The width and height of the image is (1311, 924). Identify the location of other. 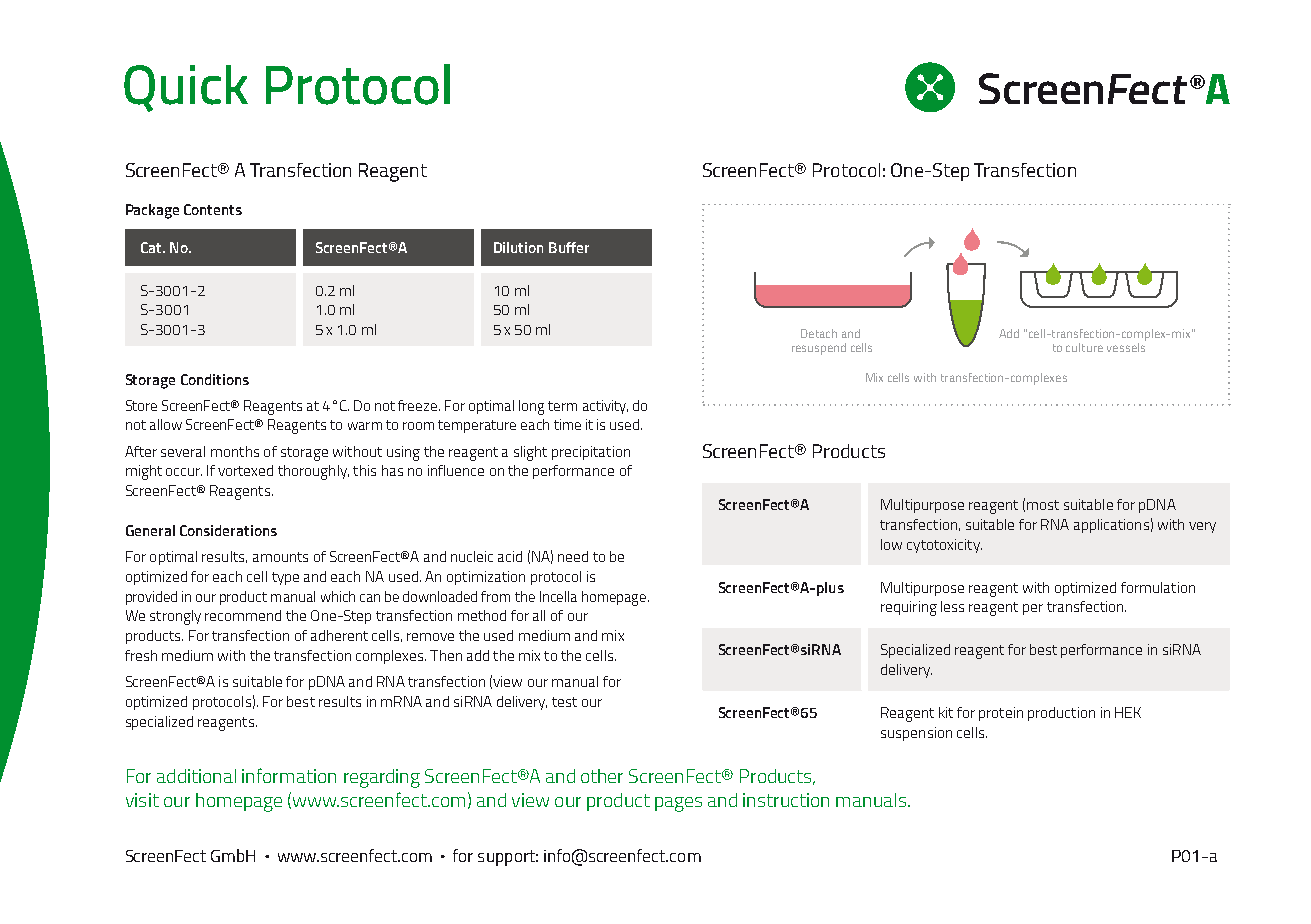
(602, 776).
